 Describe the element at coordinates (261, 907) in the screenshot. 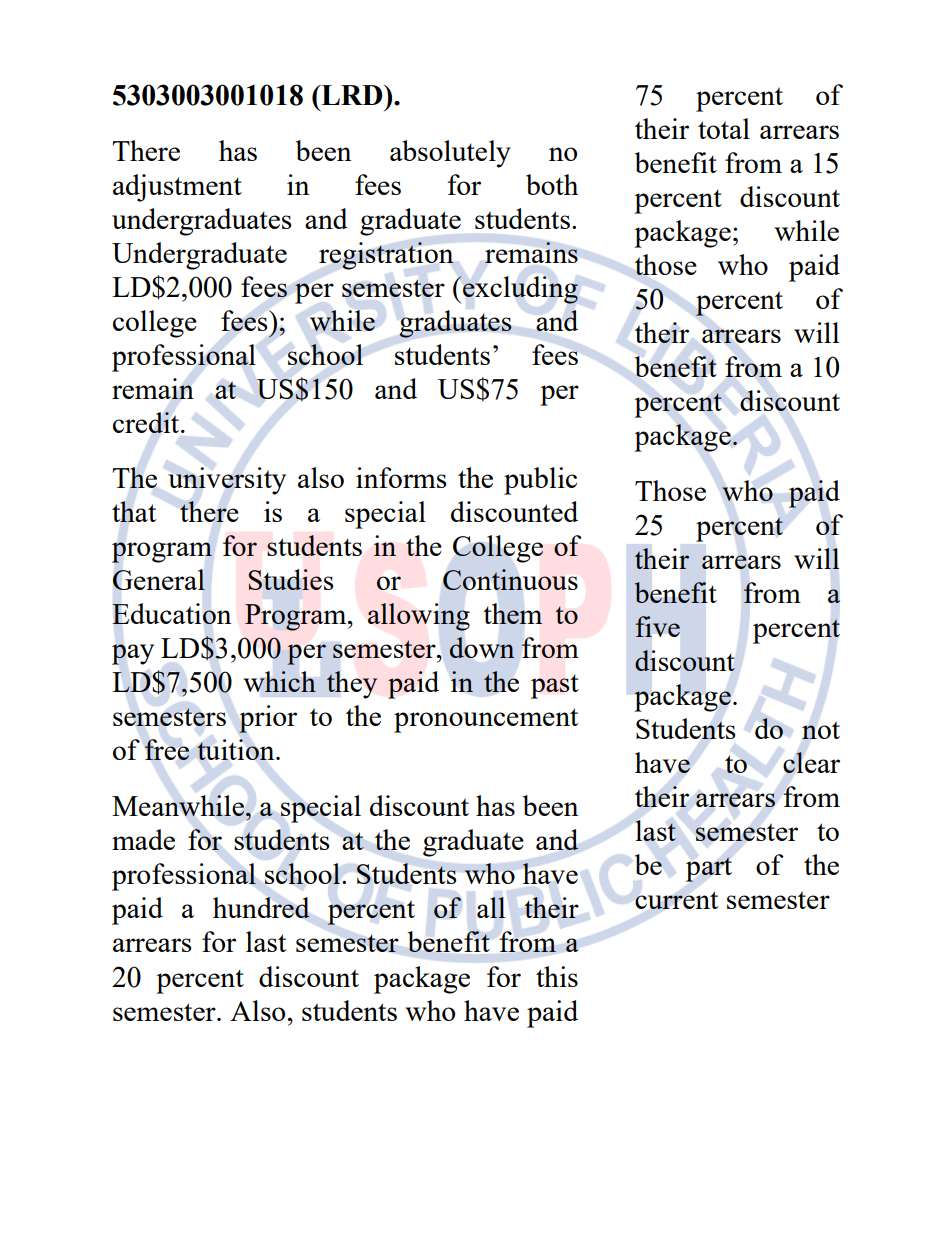

I see `hundred` at that location.
